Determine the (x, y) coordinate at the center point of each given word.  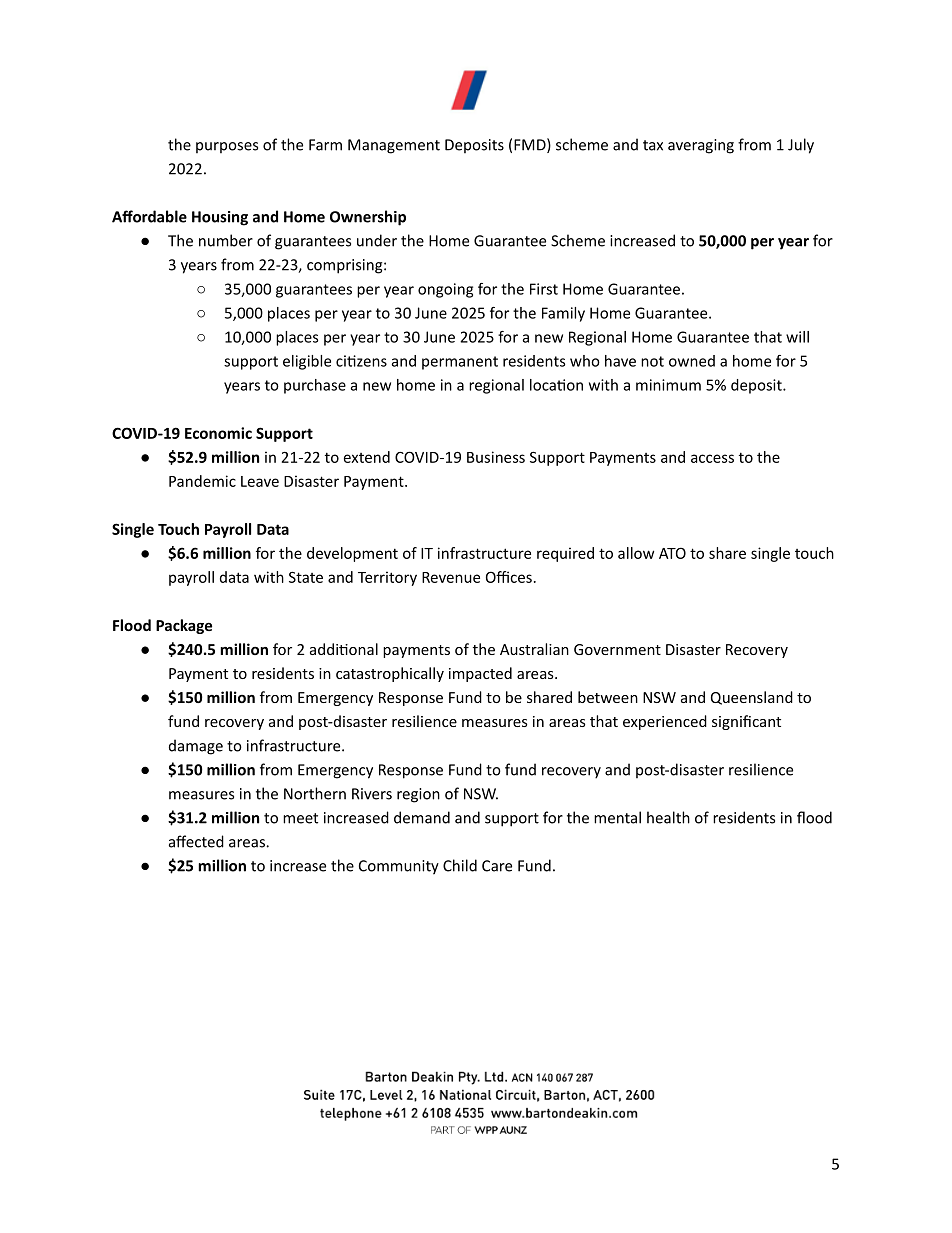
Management (394, 146)
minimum (668, 385)
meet (300, 818)
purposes (227, 147)
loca (544, 385)
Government (617, 649)
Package (184, 626)
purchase (315, 386)
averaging (701, 146)
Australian (534, 649)
